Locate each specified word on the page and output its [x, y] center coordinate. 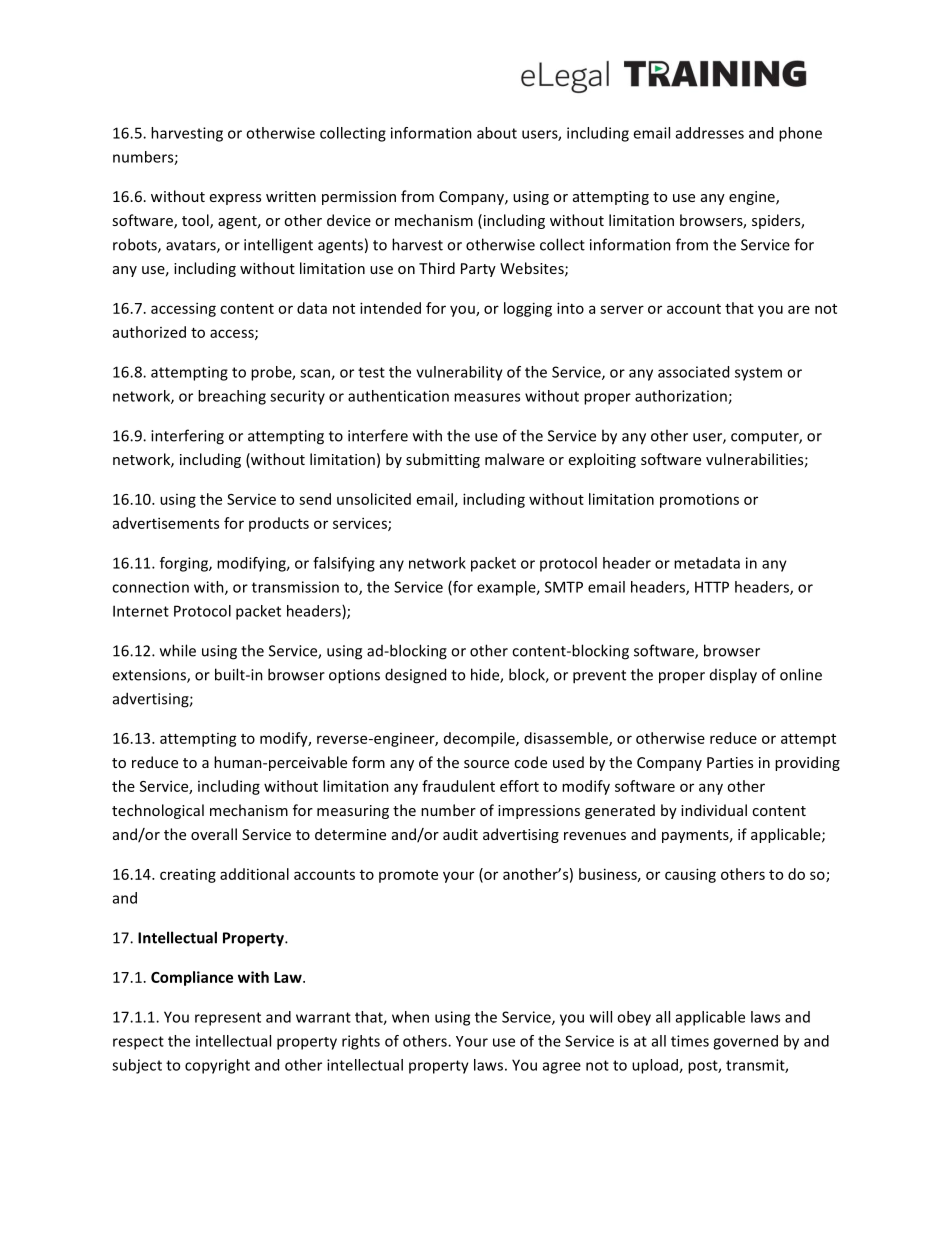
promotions [699, 500]
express [235, 199]
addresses [710, 133]
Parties [730, 762]
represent [228, 1019]
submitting [443, 460]
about [497, 133]
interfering [187, 437]
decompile [480, 739]
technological [158, 811]
